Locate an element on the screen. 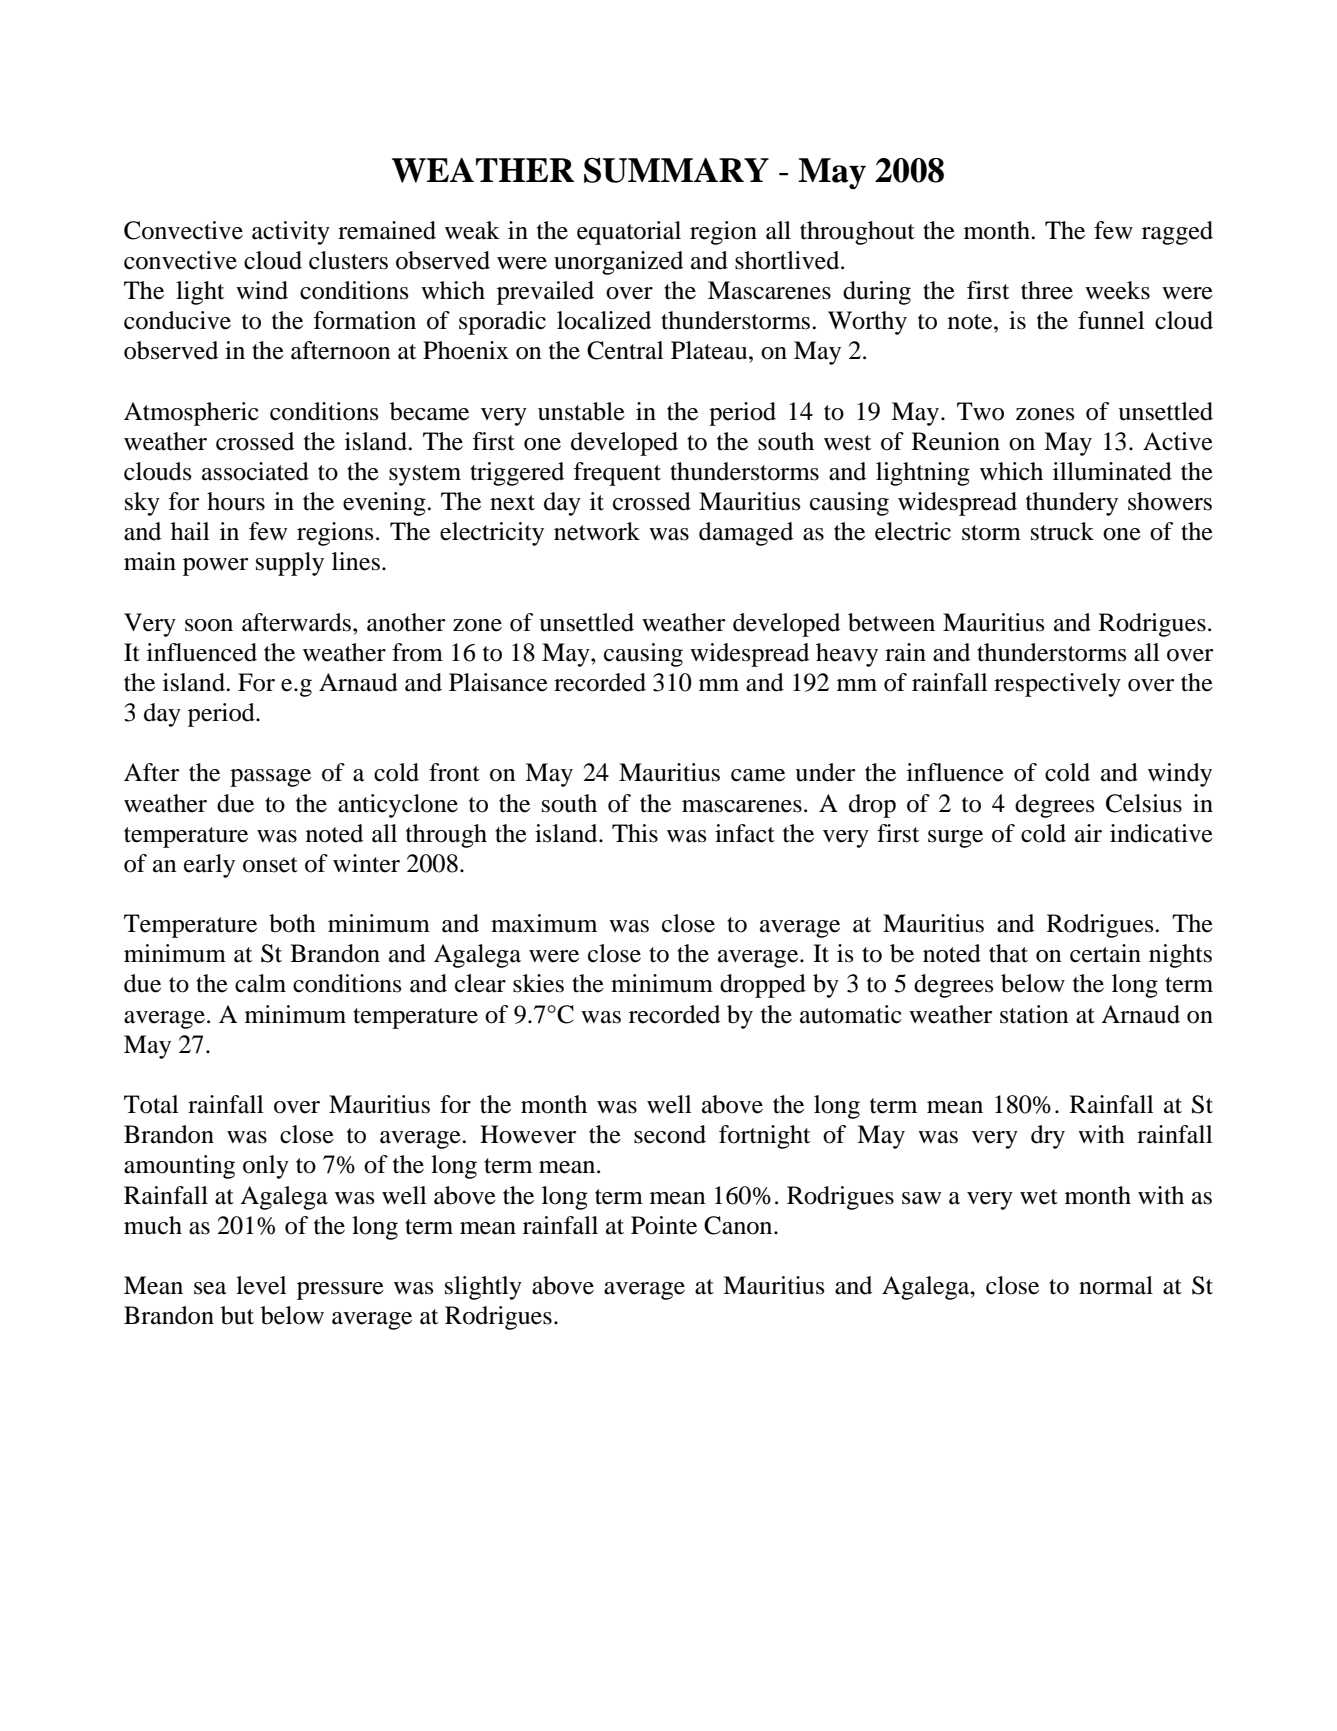 The width and height of the screenshot is (1337, 1731). supply is located at coordinates (290, 564).
